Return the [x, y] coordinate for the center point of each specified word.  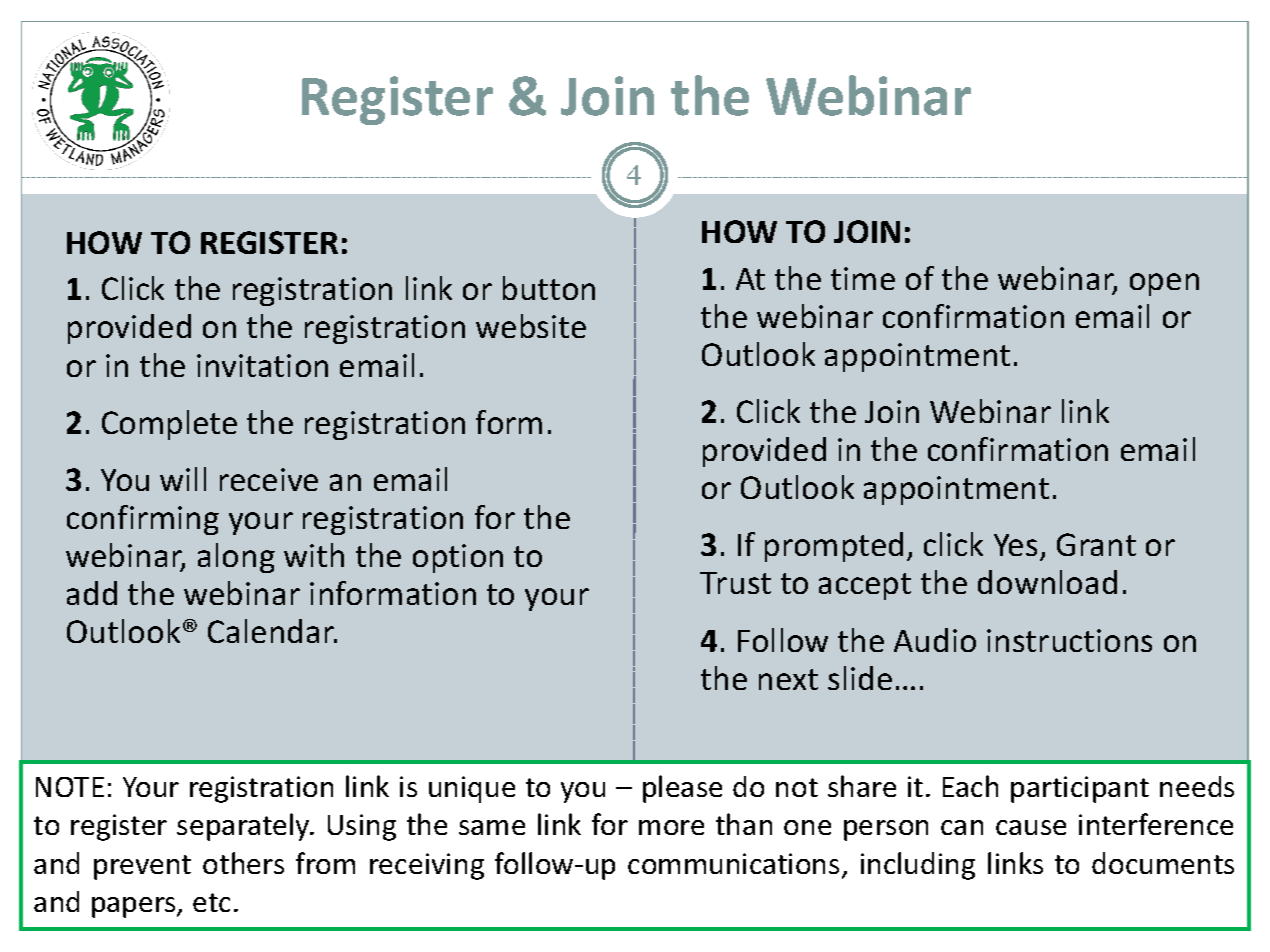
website [531, 326]
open [1164, 284]
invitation [262, 365]
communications [733, 863]
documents [1163, 863]
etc [211, 902]
